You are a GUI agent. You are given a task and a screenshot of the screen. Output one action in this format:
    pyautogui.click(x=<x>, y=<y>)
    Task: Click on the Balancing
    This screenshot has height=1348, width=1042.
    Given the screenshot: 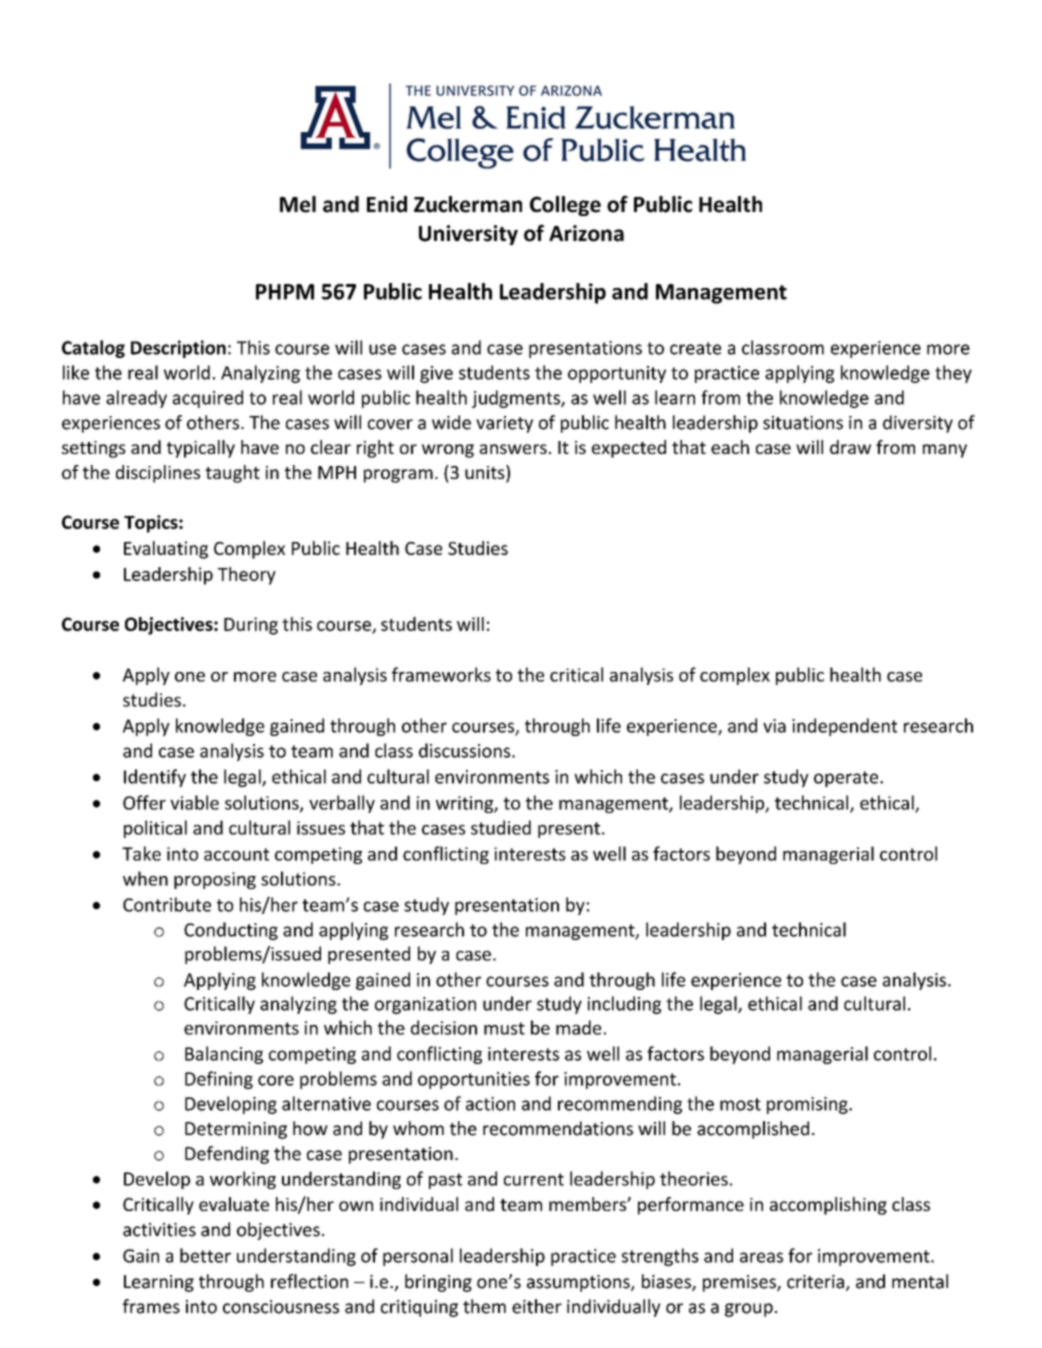 What is the action you would take?
    pyautogui.click(x=224, y=1055)
